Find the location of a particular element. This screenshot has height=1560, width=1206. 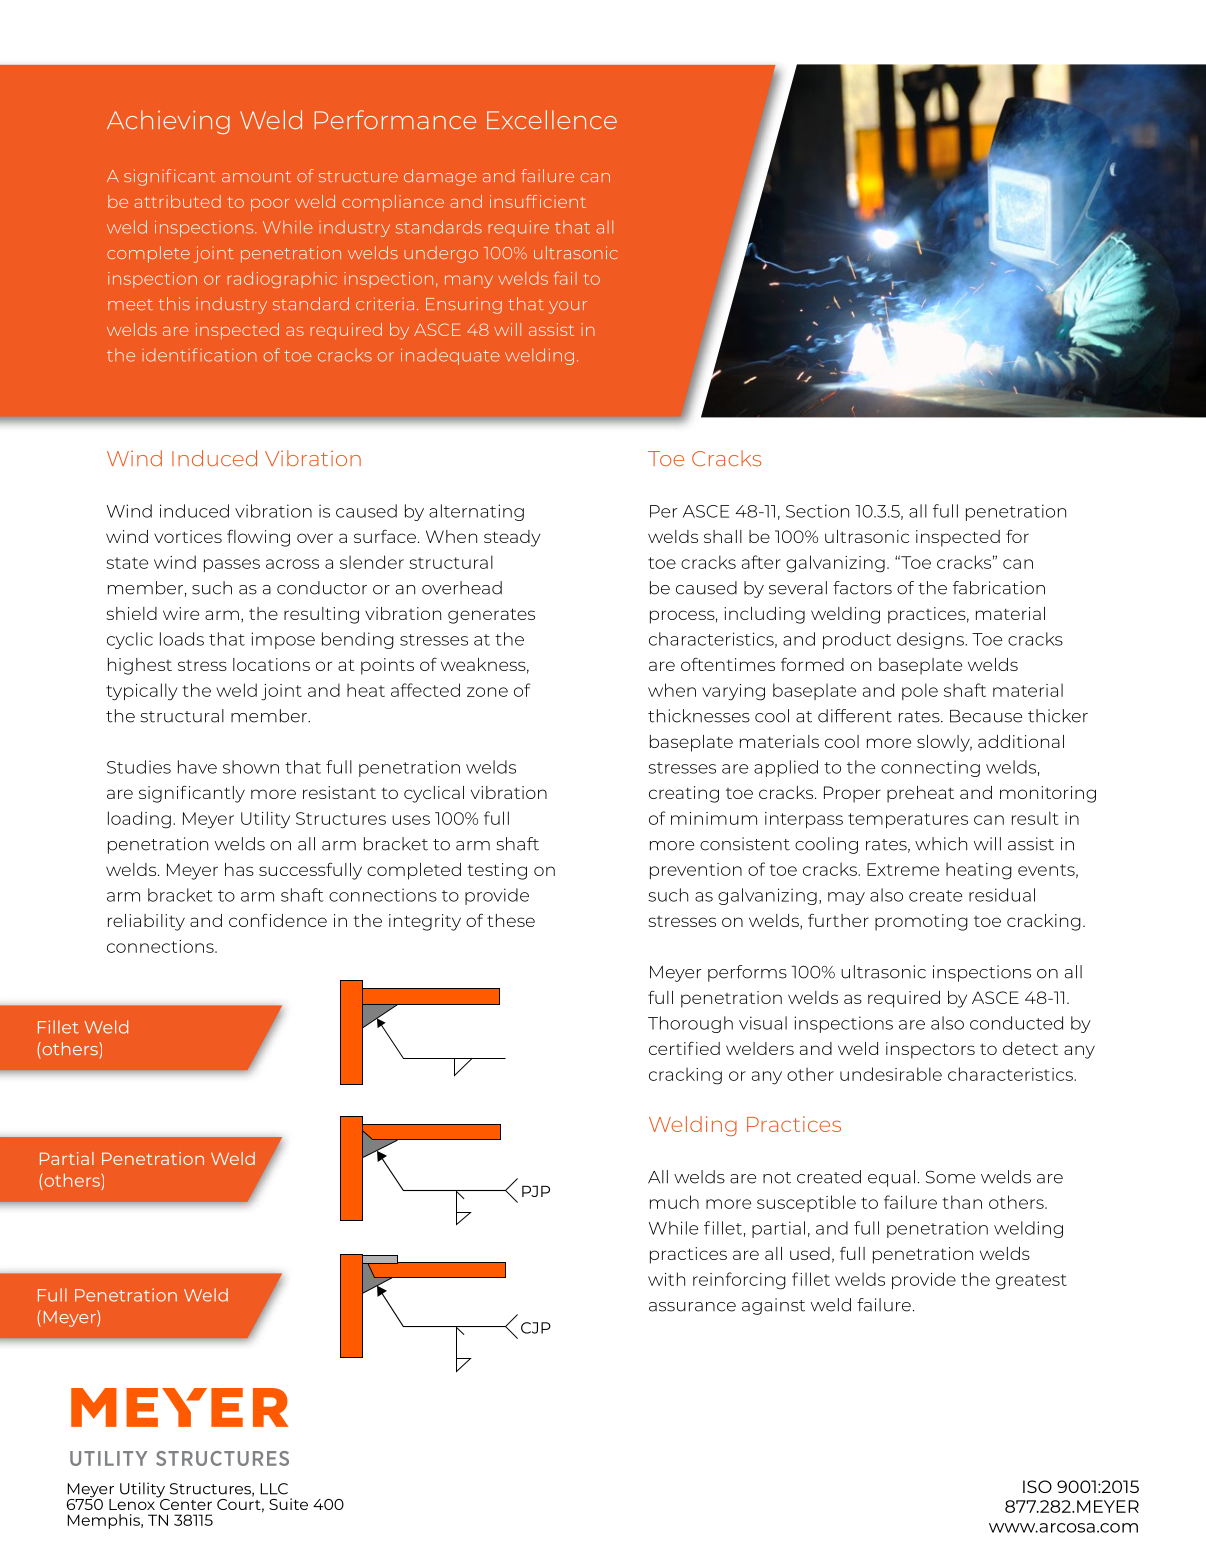

temperatures is located at coordinates (908, 820).
